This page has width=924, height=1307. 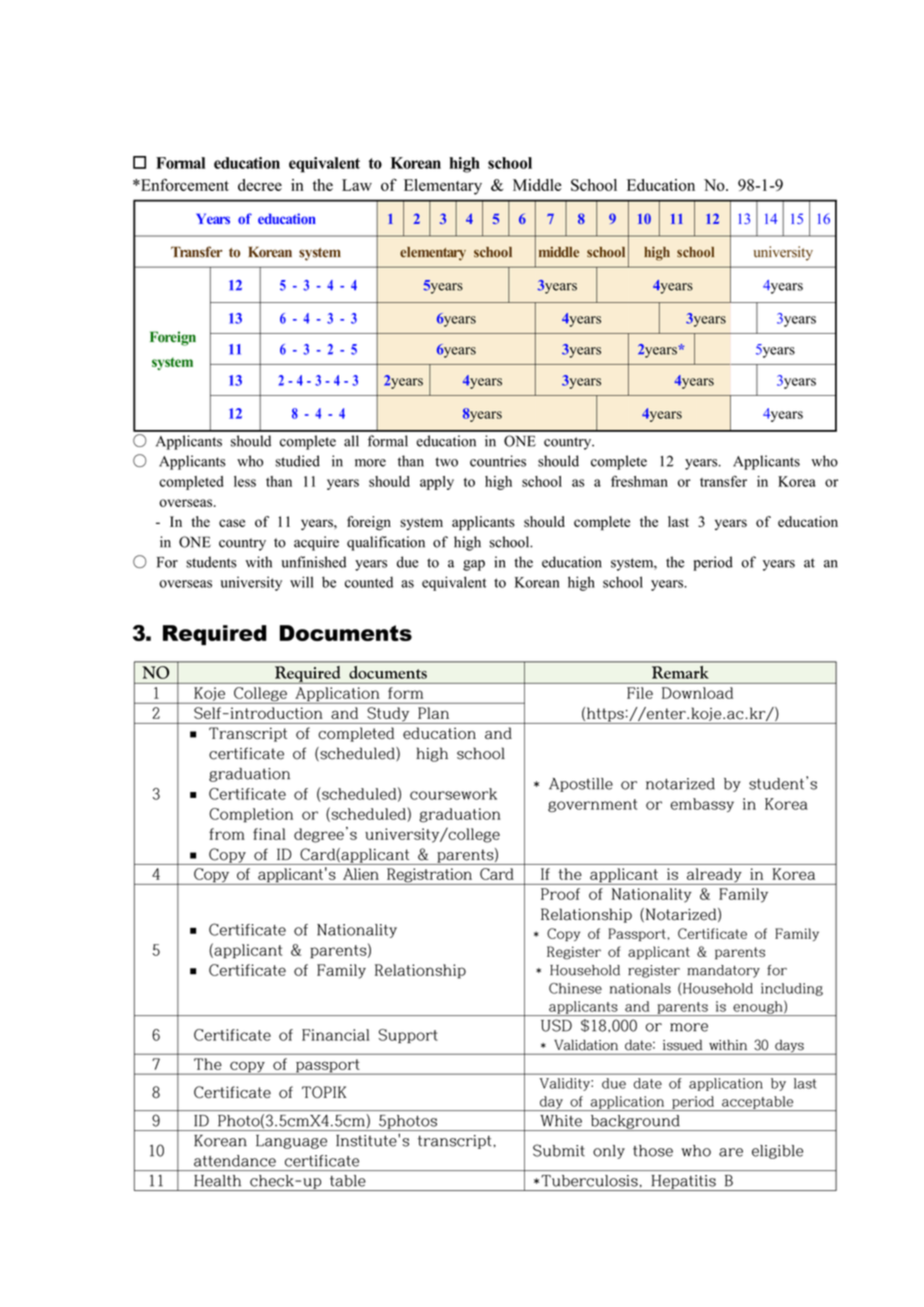 I want to click on acquire, so click(x=316, y=543).
